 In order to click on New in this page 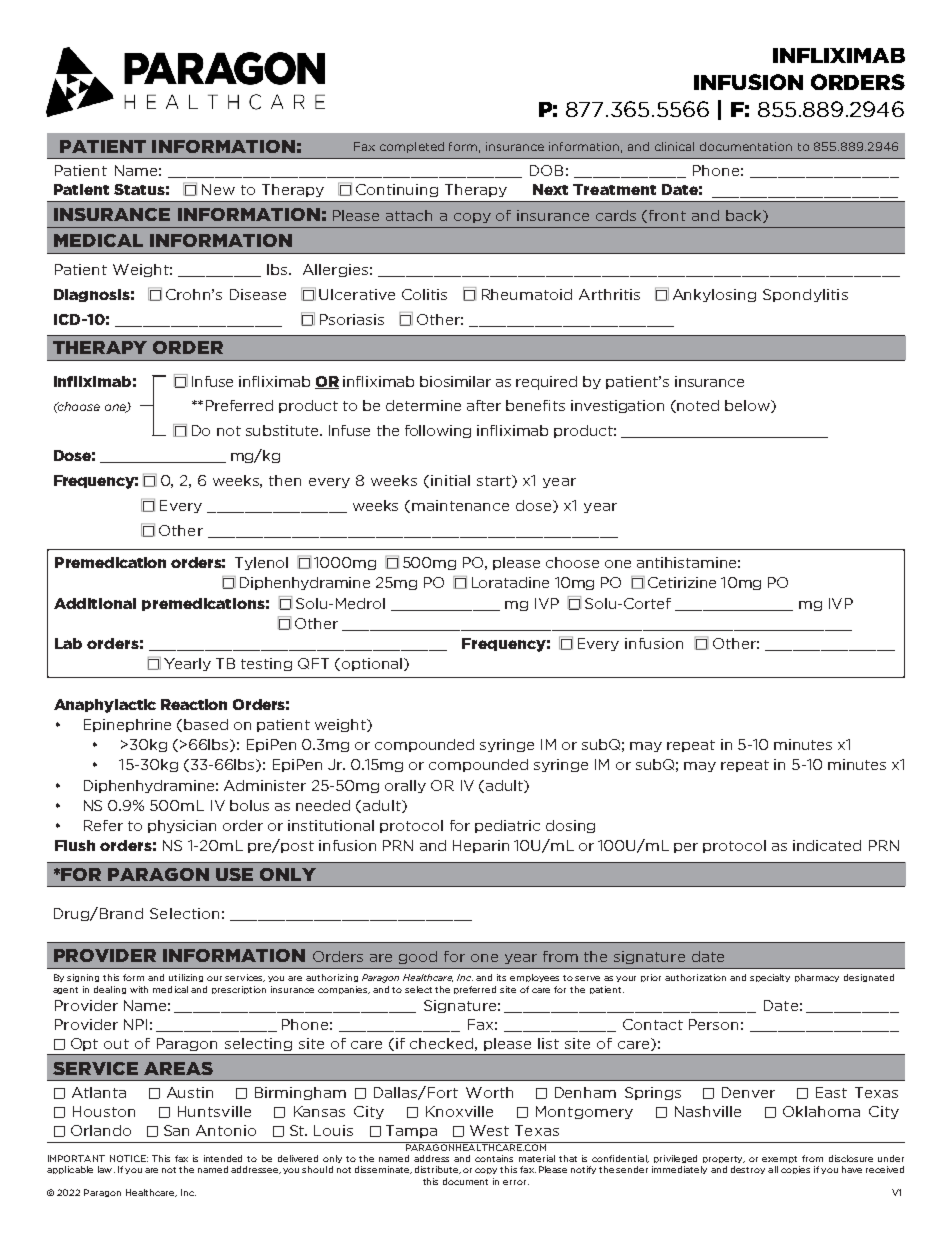, I will do `click(218, 189)`.
